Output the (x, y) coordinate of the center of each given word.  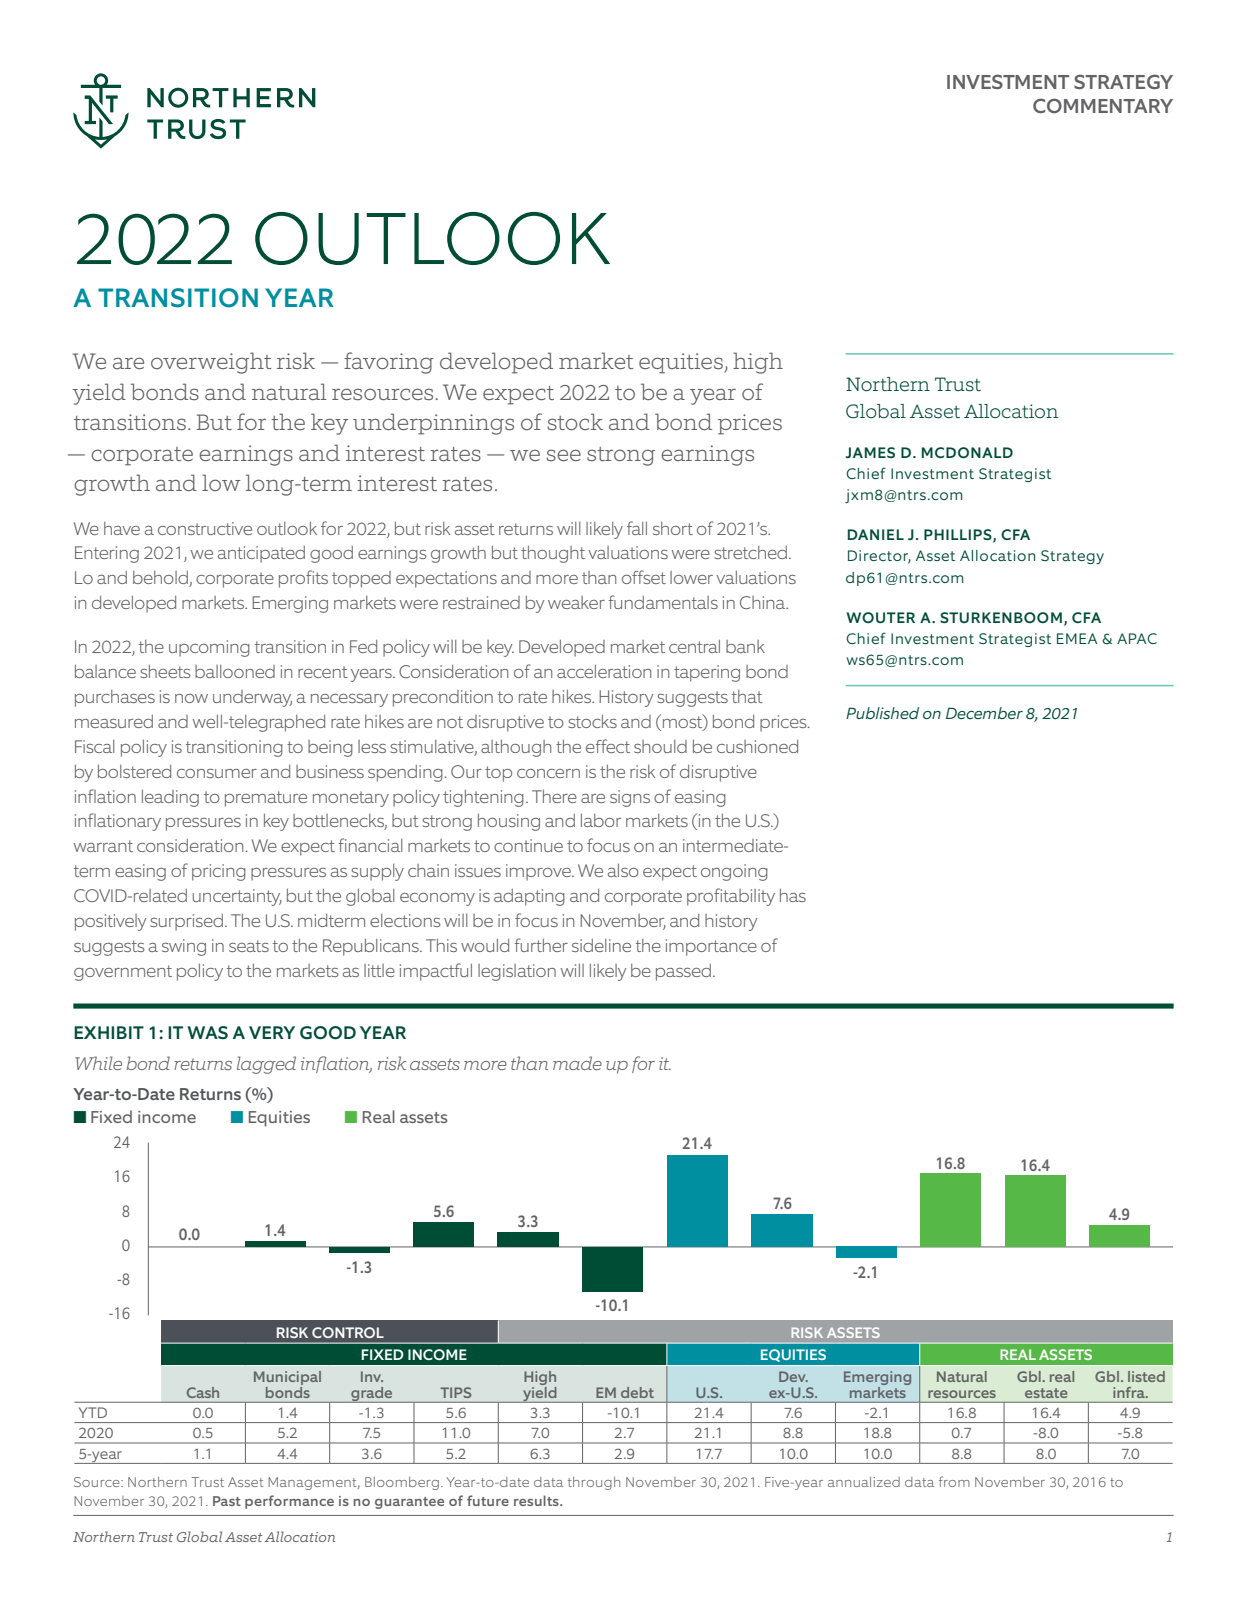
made (577, 1063)
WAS (207, 1033)
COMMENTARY (1103, 105)
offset (644, 577)
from (954, 1481)
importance (711, 947)
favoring (389, 363)
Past (227, 1501)
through (594, 1483)
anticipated (261, 554)
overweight (211, 363)
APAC (1137, 638)
